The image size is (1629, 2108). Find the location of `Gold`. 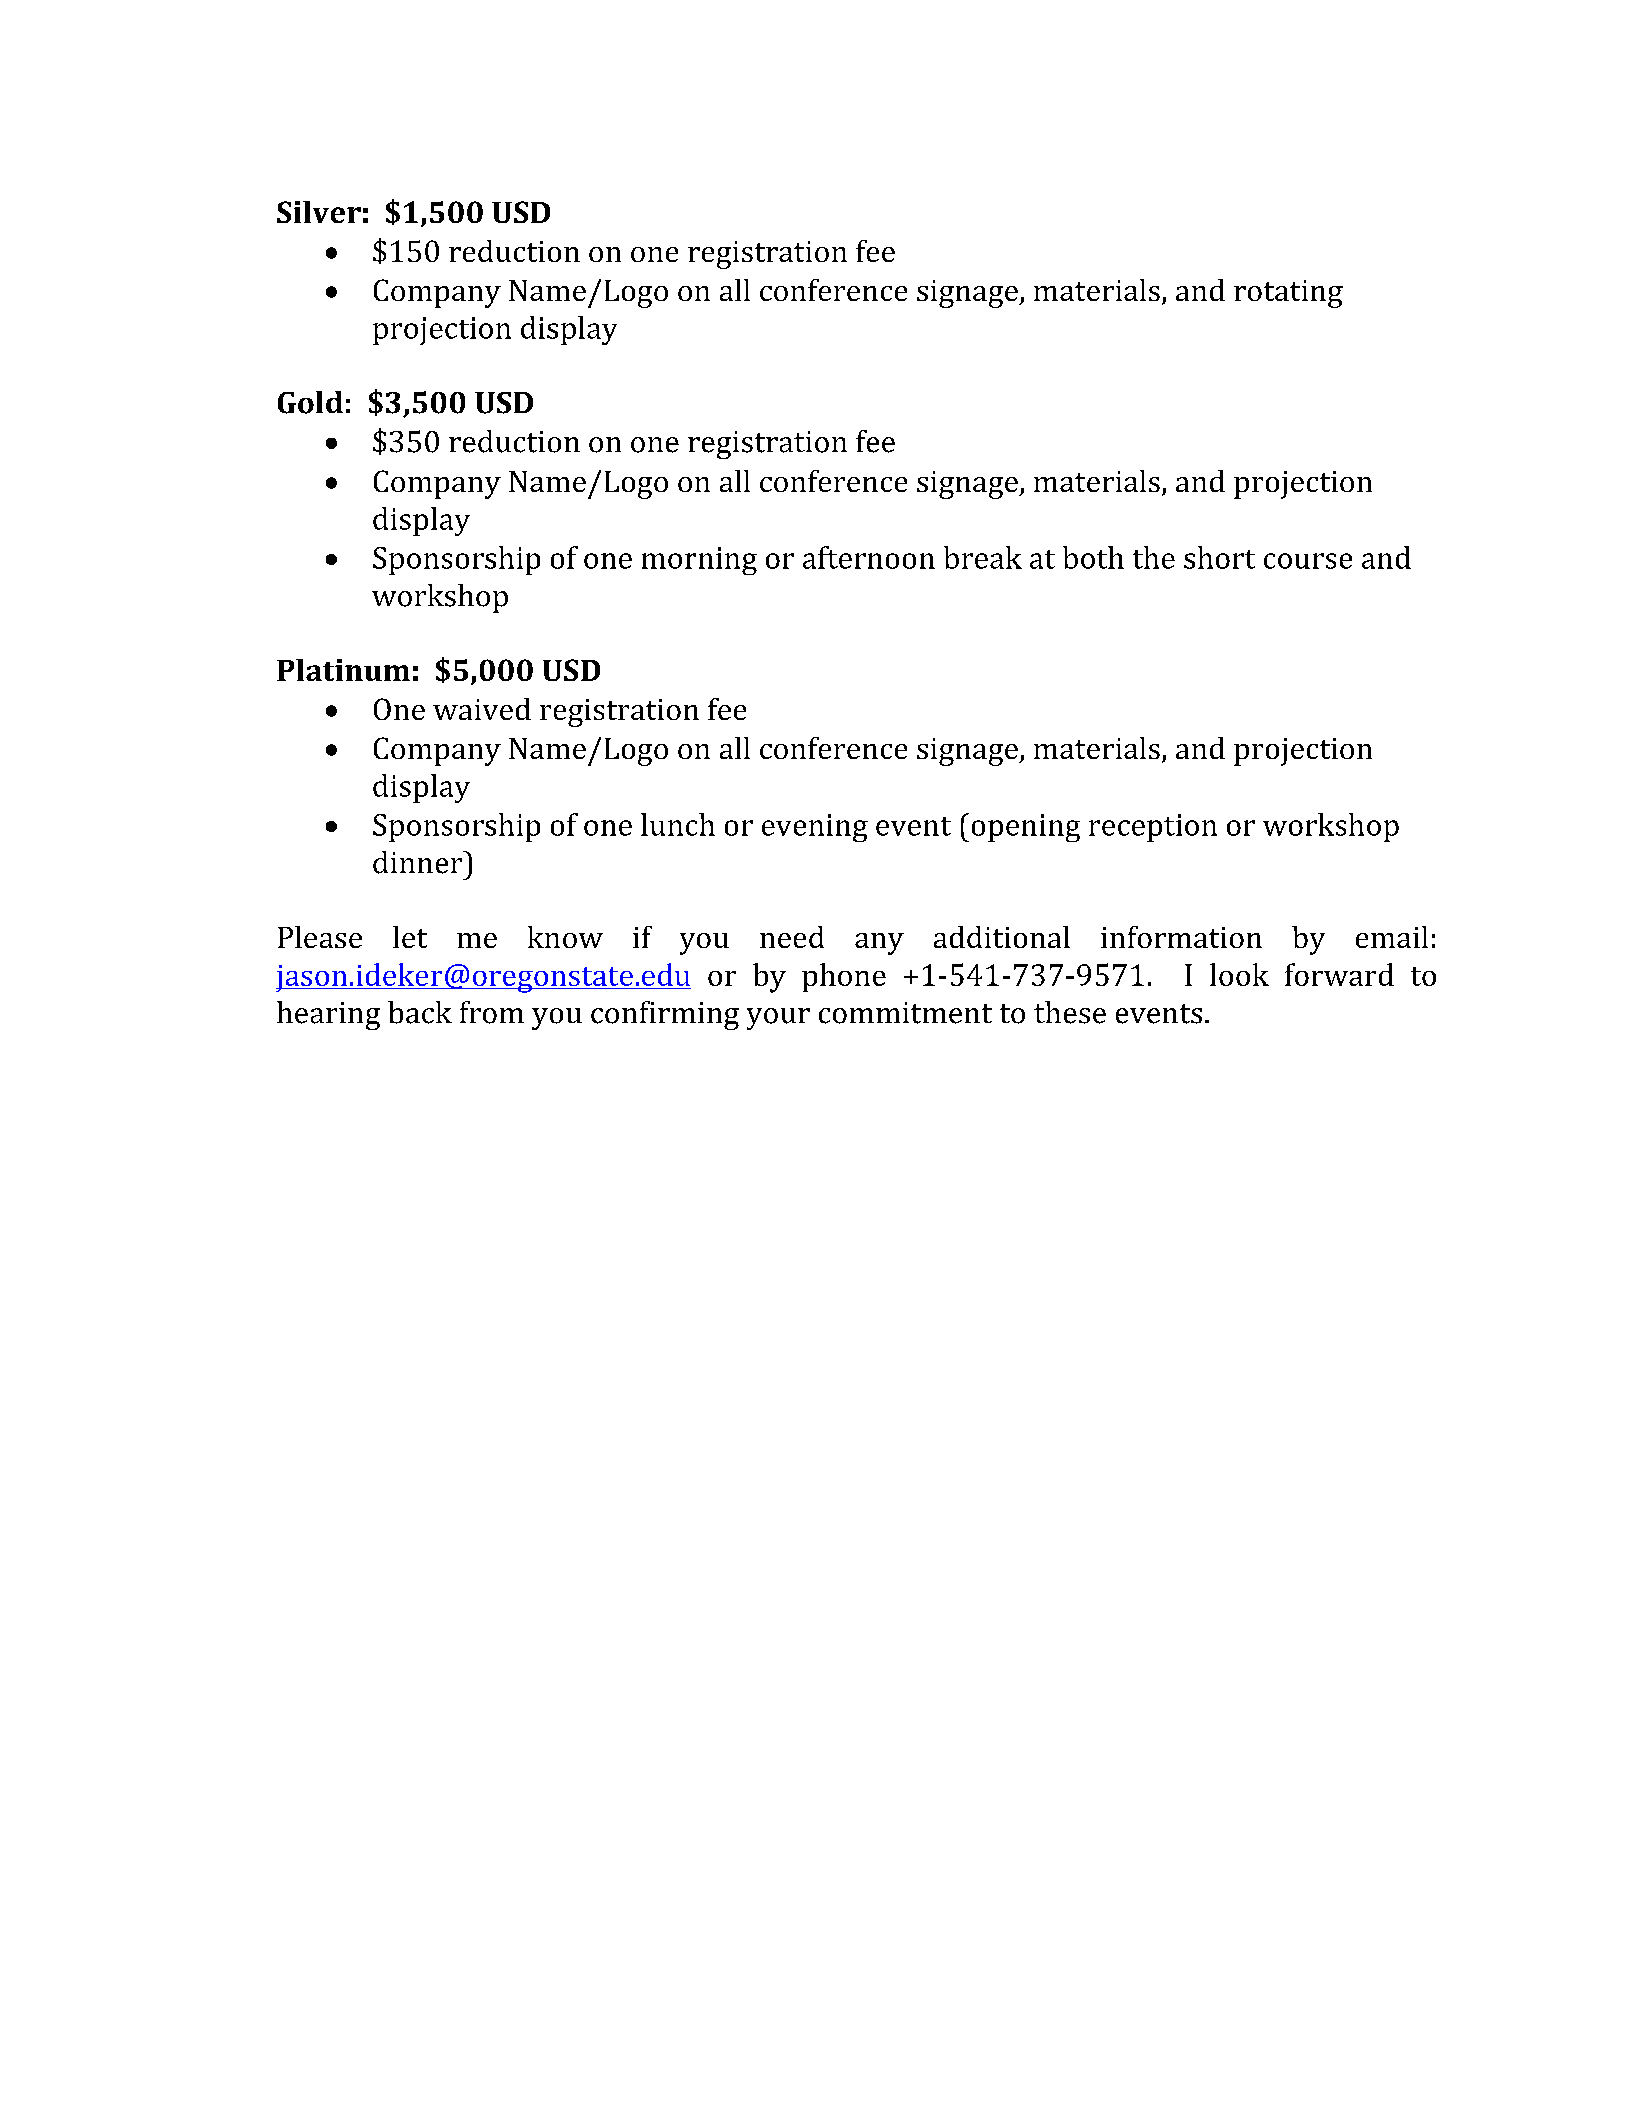

Gold is located at coordinates (310, 402).
